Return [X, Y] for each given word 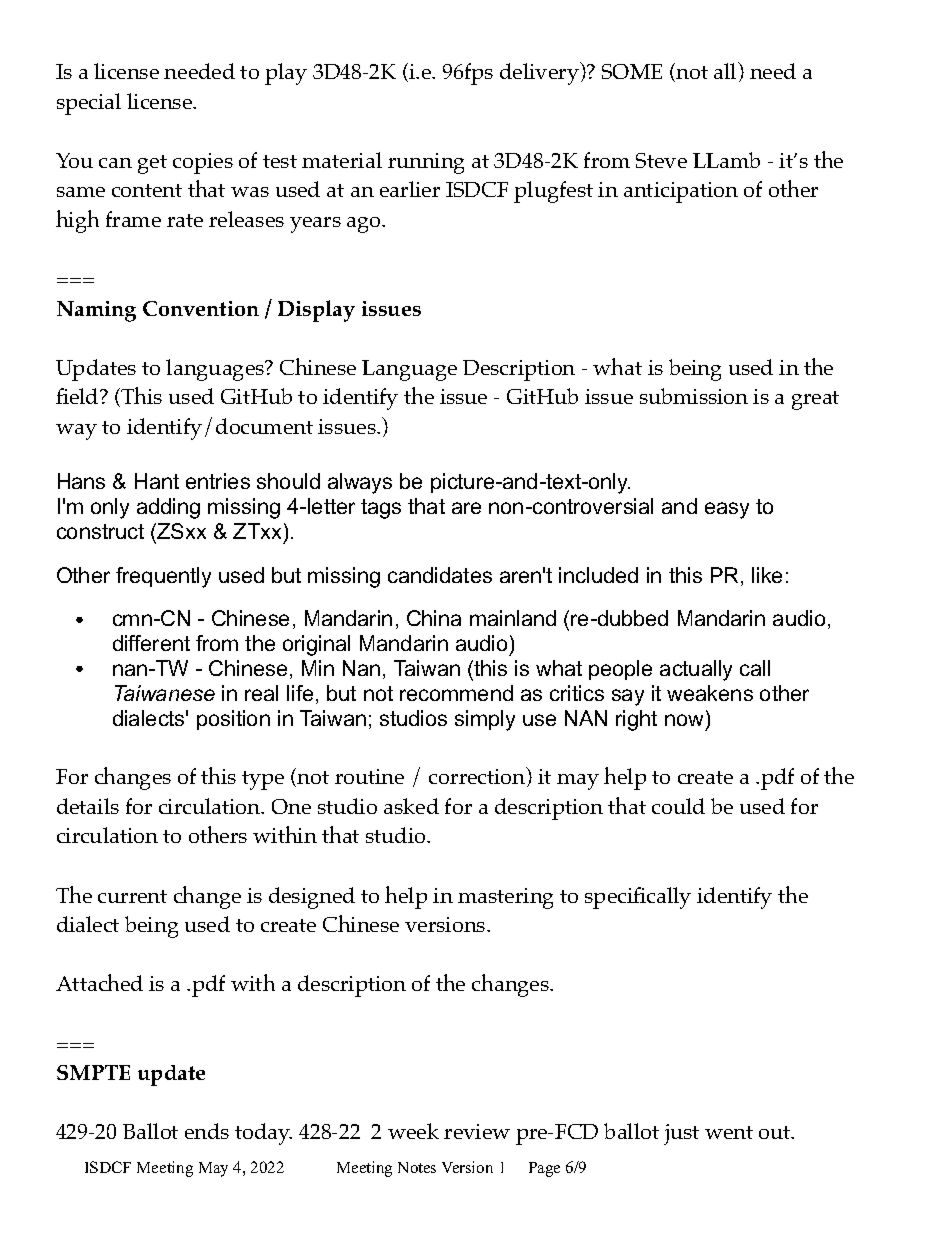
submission [694, 396]
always [360, 483]
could [678, 806]
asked [411, 806]
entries [218, 481]
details [88, 806]
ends [207, 1131]
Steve [661, 160]
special [89, 104]
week [413, 1131]
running [426, 163]
